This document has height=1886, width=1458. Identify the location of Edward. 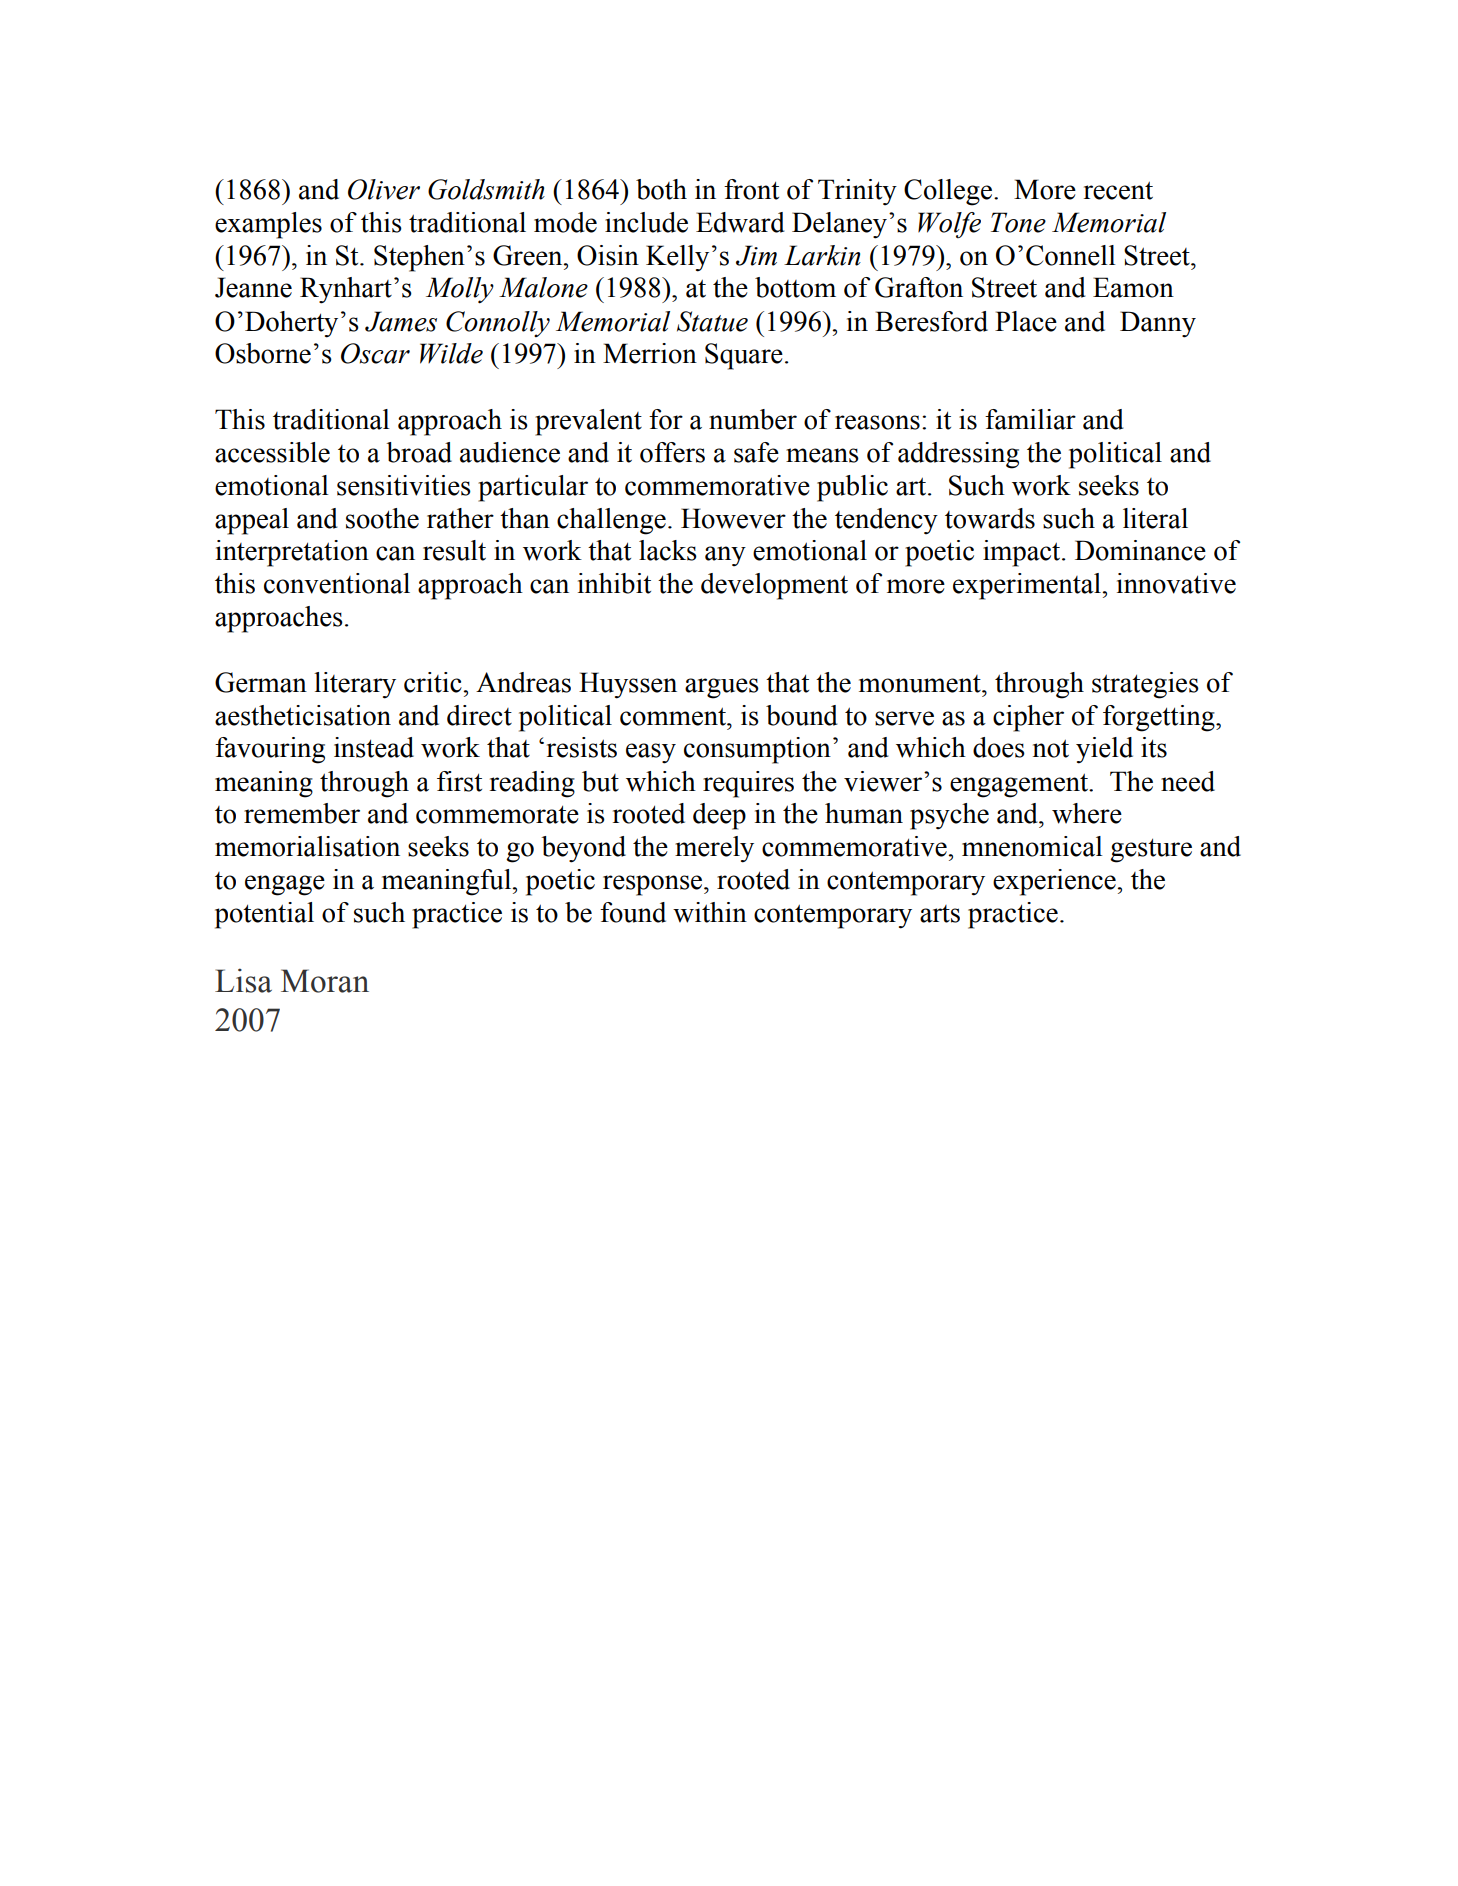
(740, 222).
